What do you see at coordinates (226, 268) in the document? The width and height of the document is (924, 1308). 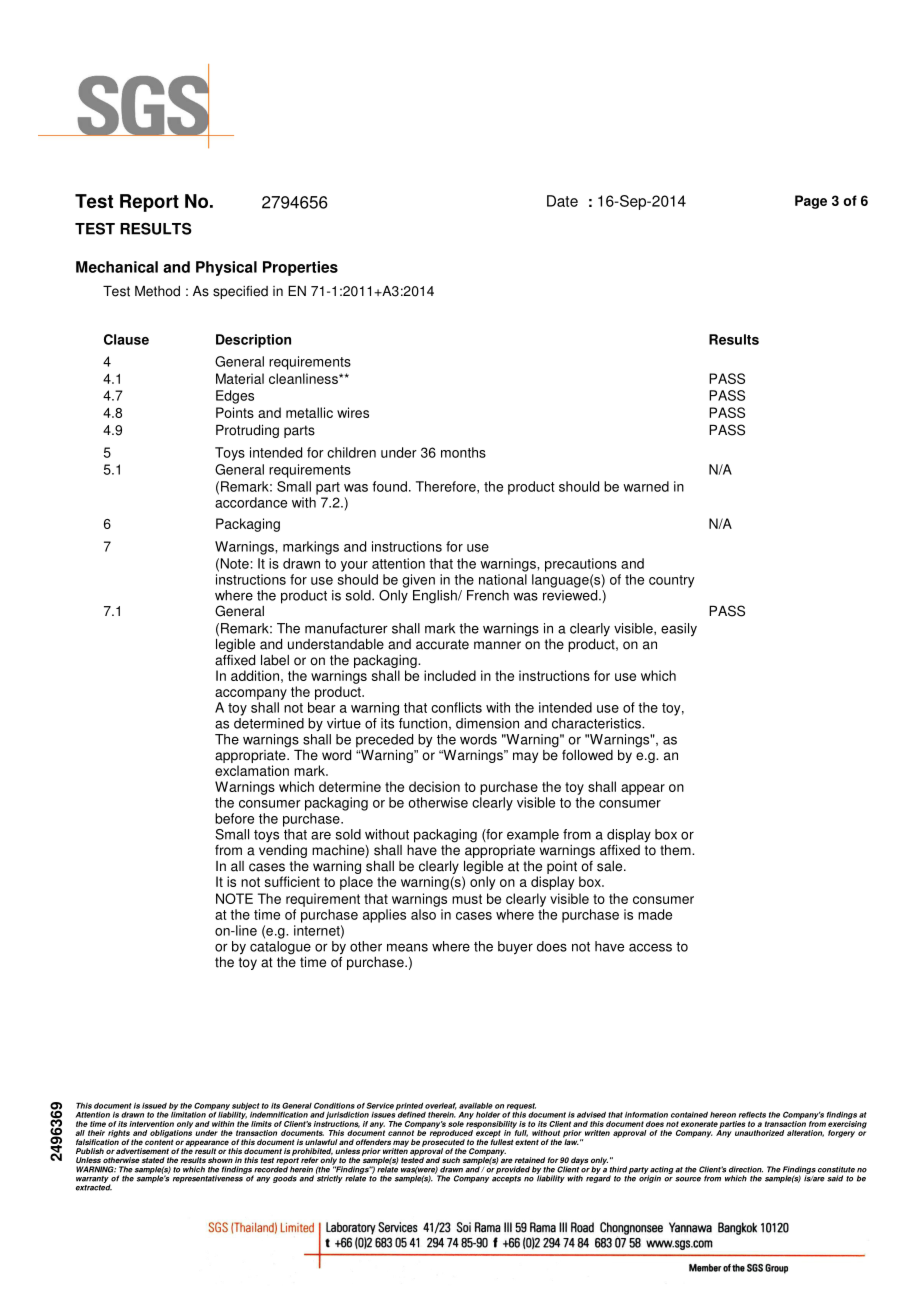 I see `Physical` at bounding box center [226, 268].
